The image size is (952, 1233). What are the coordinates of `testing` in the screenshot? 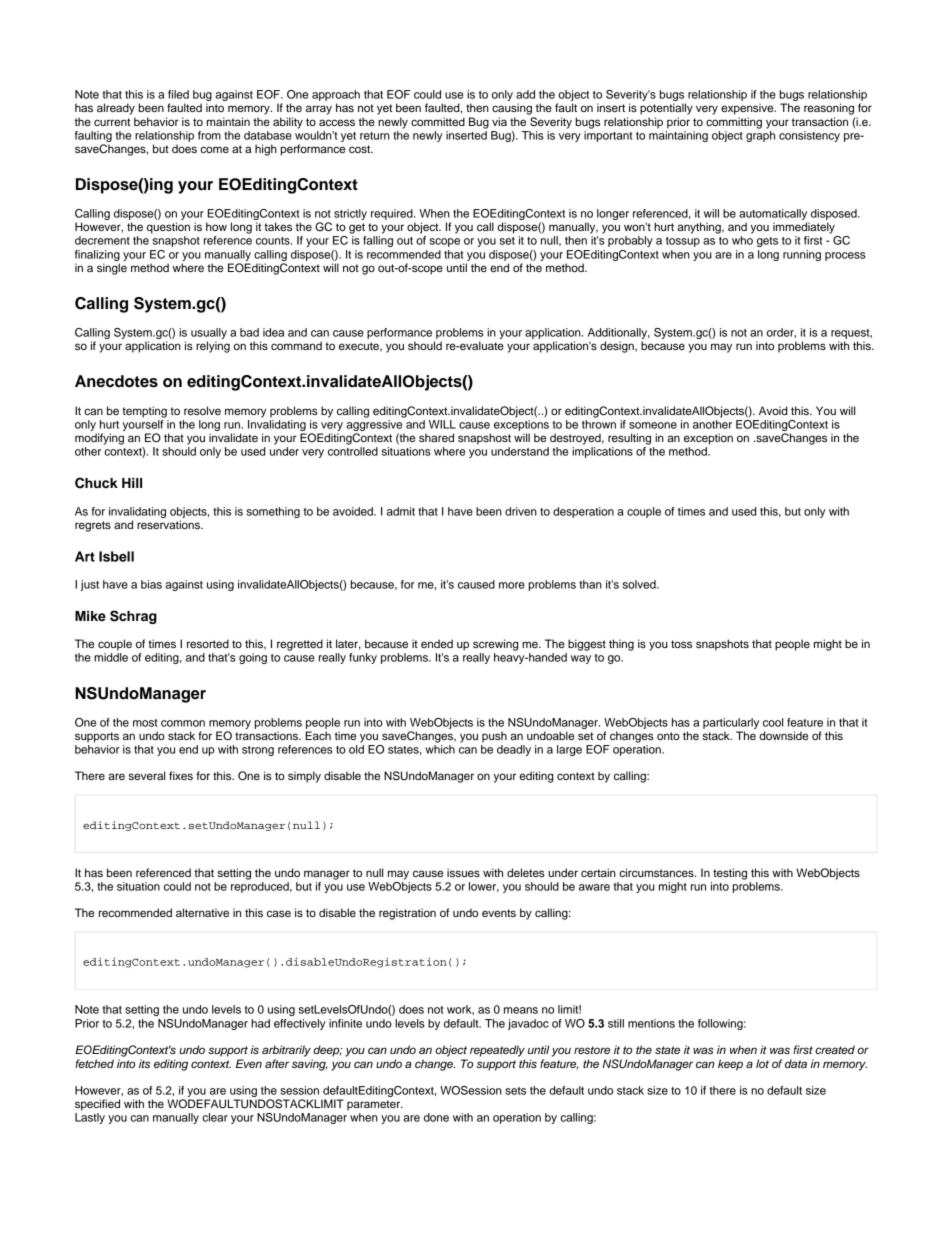 It's located at (730, 874).
